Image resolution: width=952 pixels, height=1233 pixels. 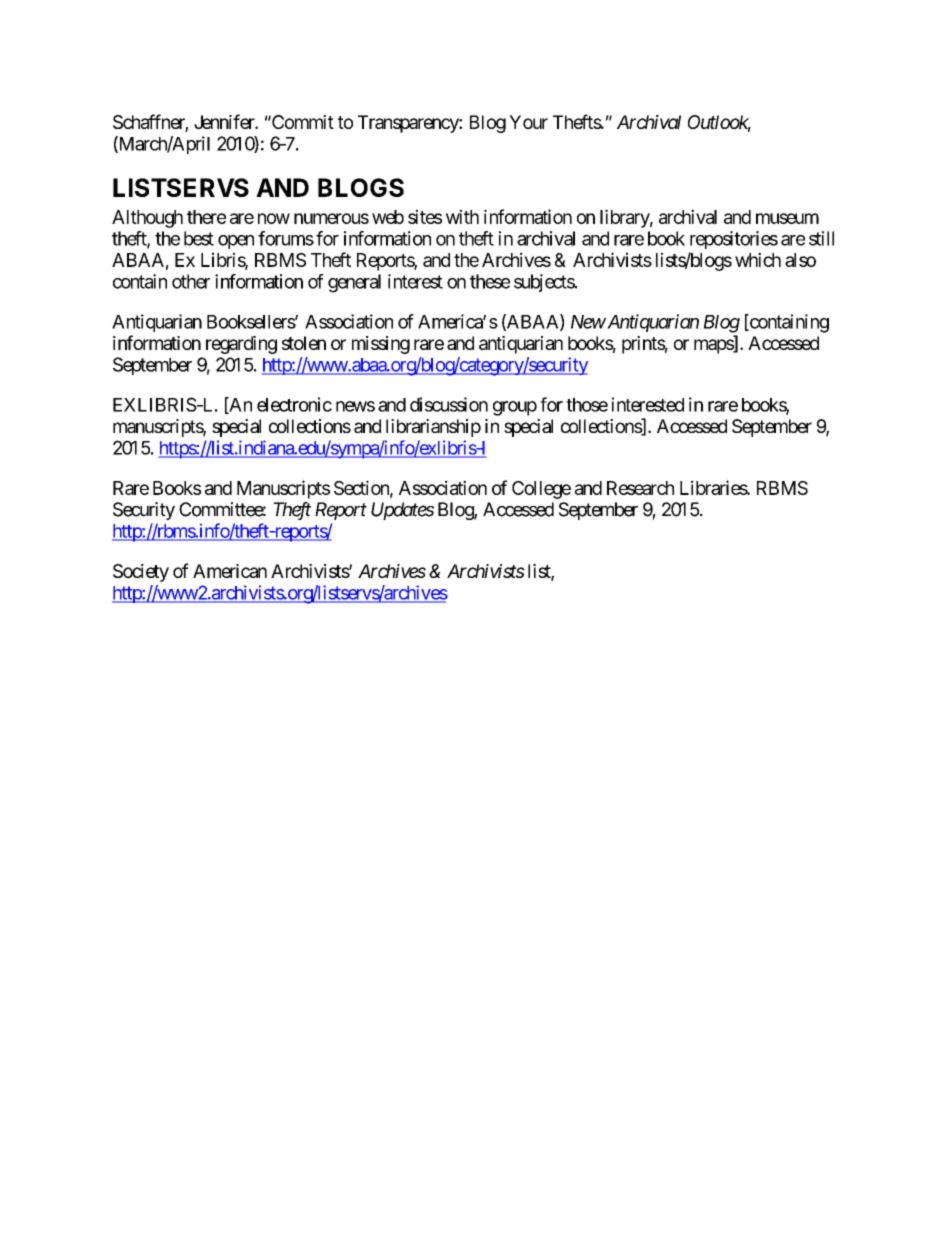 I want to click on Society, so click(x=141, y=573).
